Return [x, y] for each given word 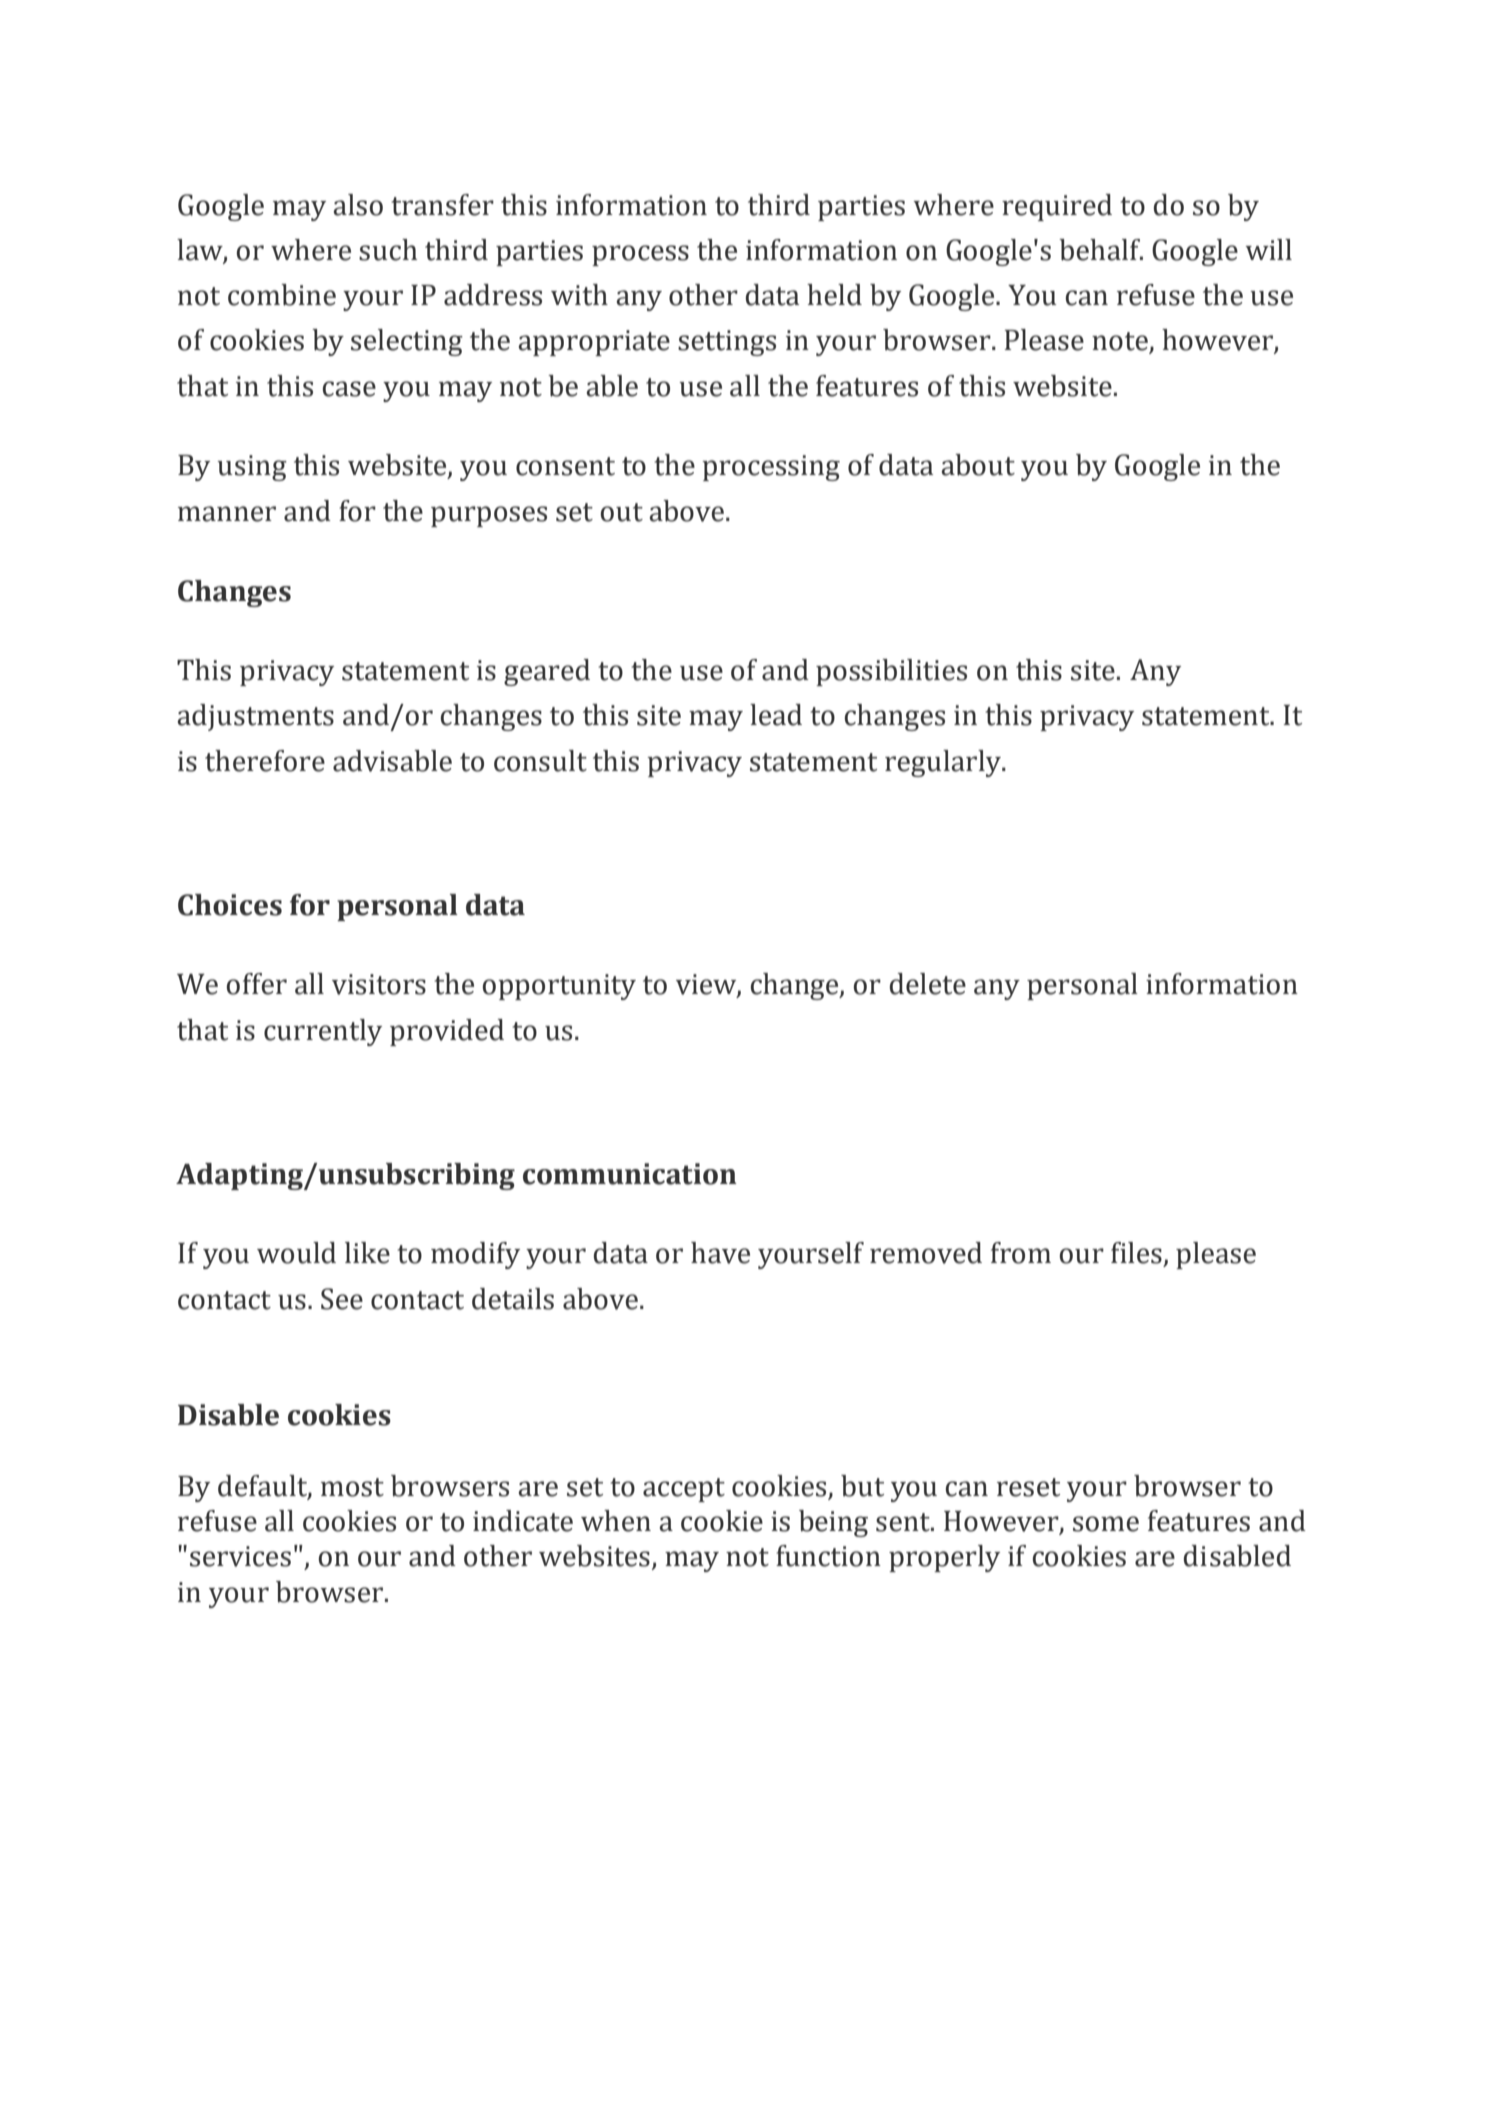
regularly [944, 763]
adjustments [255, 717]
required [1057, 207]
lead [776, 715]
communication [630, 1174]
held [834, 295]
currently [323, 1032]
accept [684, 1490]
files [1136, 1253]
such [388, 250]
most [352, 1487]
